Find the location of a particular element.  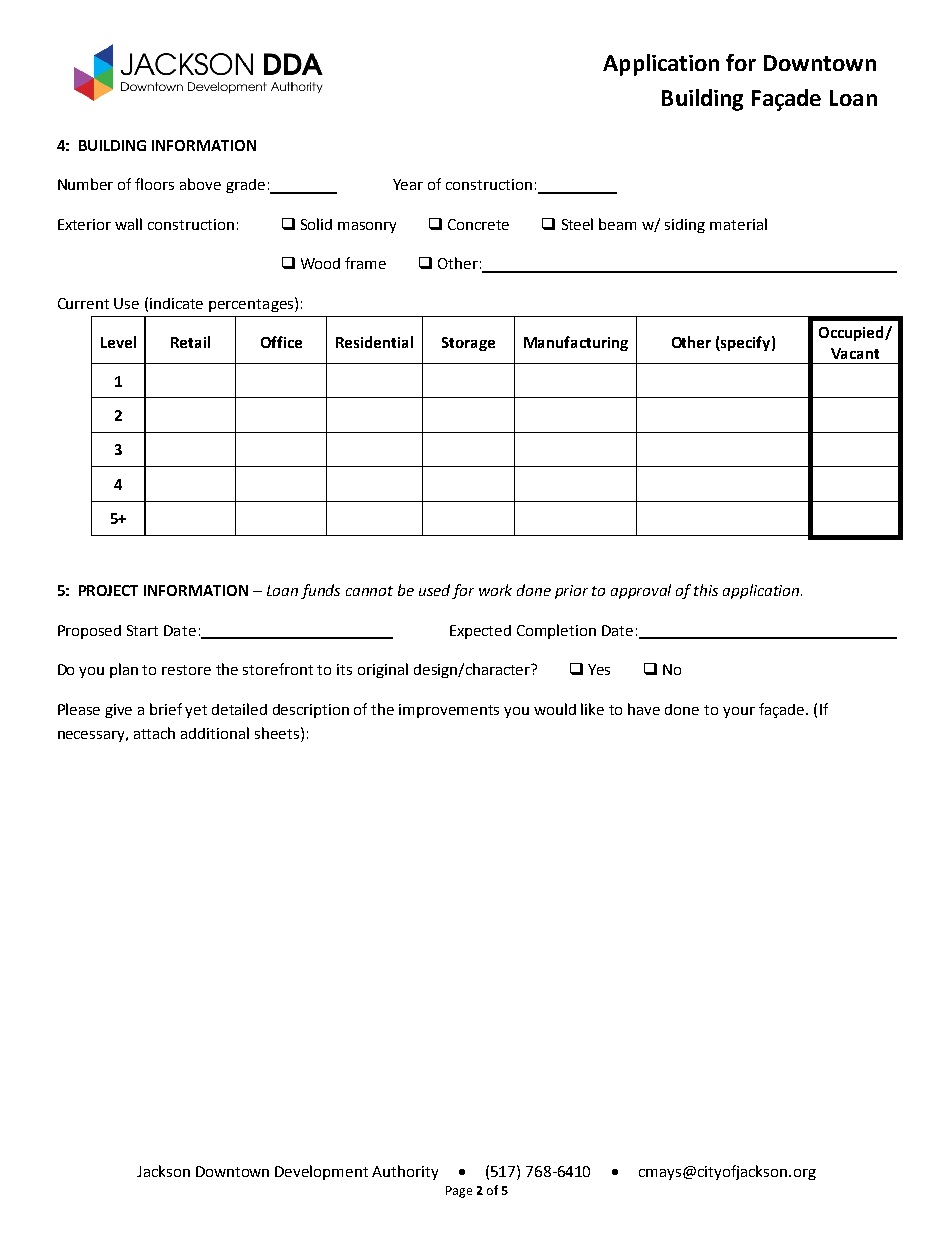

work is located at coordinates (495, 590).
